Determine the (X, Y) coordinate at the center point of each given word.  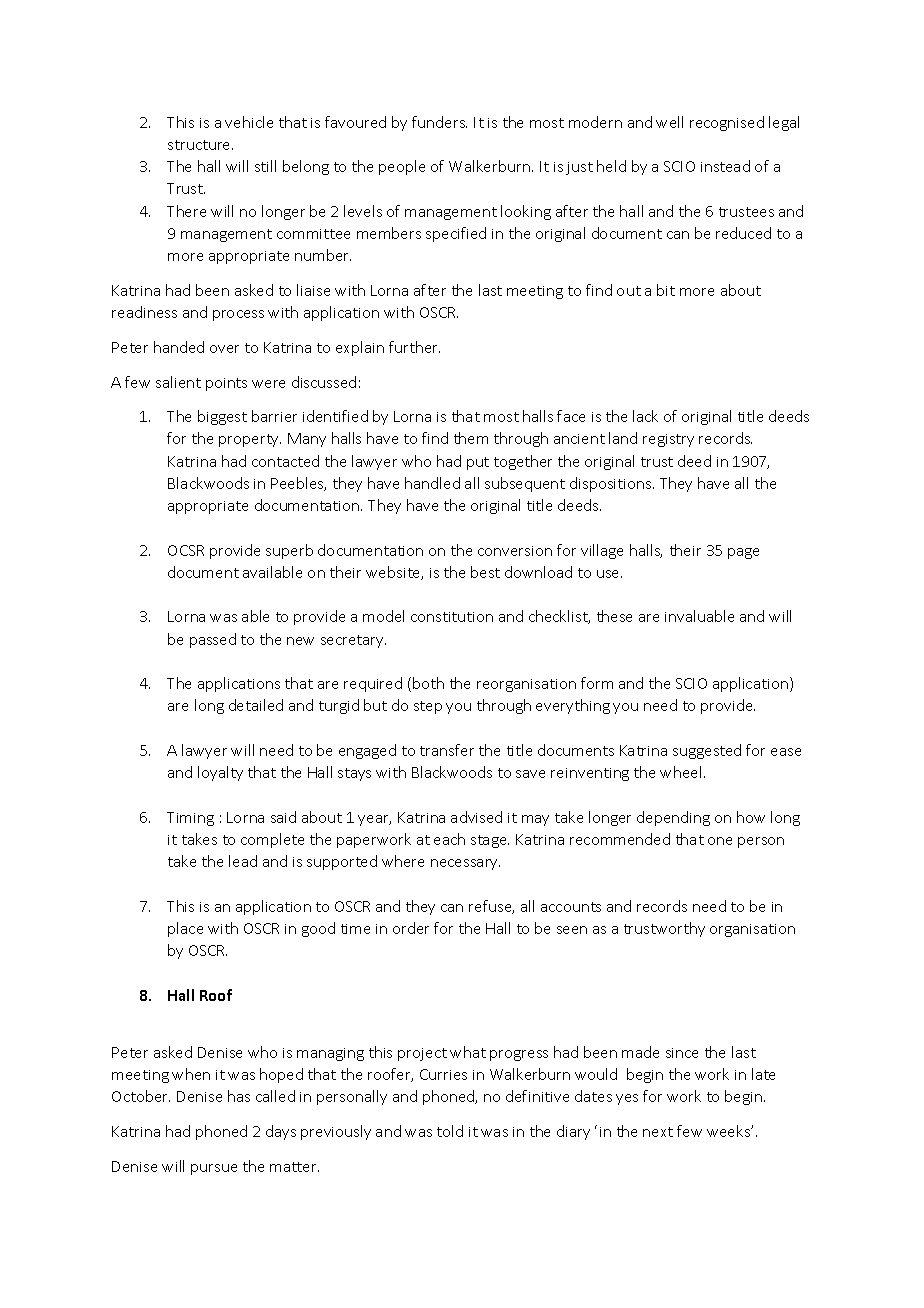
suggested (707, 751)
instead (725, 166)
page (743, 553)
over (224, 349)
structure (200, 145)
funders (439, 122)
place (185, 929)
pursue (214, 1169)
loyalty (220, 773)
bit (666, 290)
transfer (447, 750)
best (485, 572)
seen (572, 930)
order (411, 928)
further (414, 347)
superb (289, 551)
